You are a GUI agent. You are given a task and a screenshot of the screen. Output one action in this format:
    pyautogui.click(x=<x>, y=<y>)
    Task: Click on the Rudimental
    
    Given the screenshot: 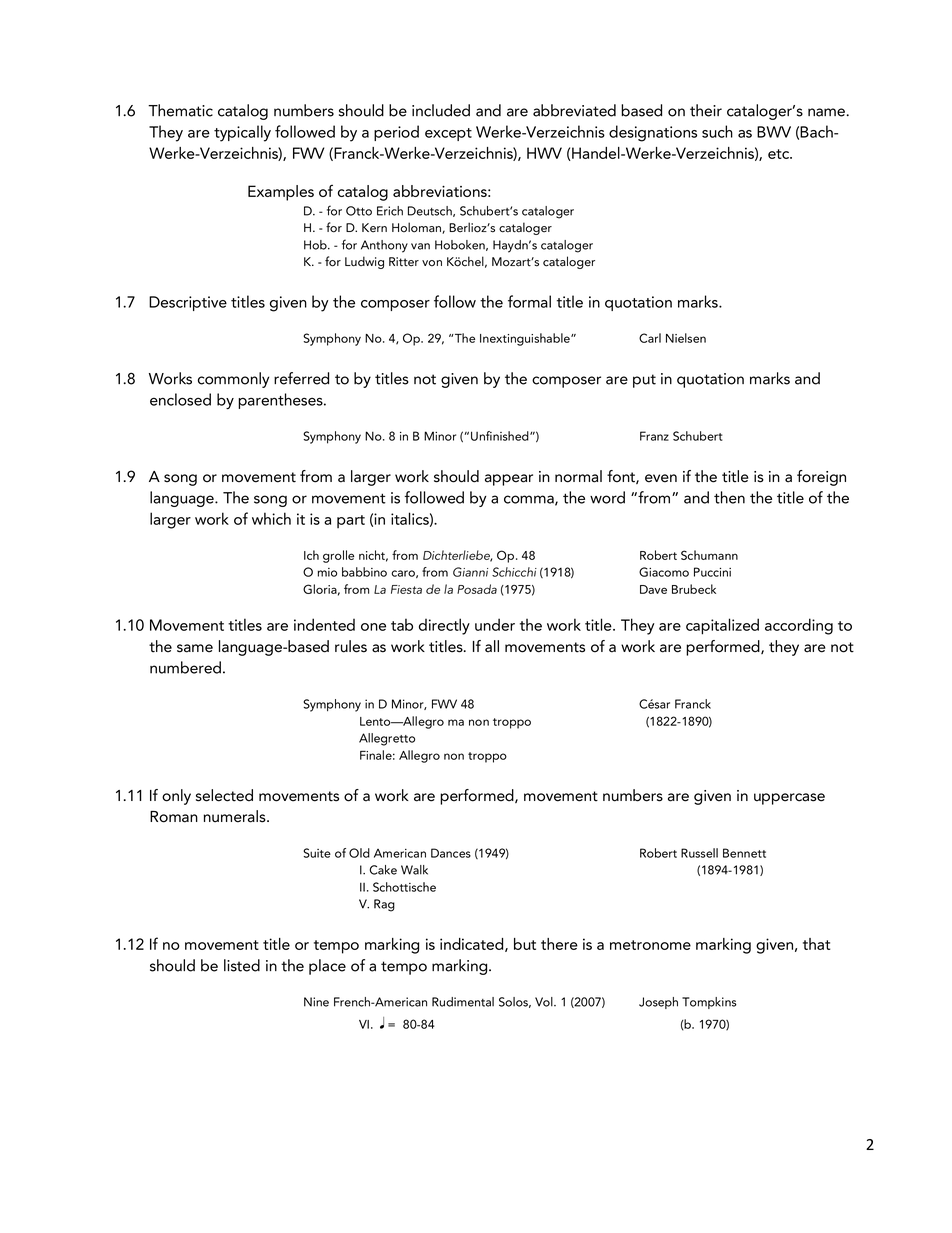 What is the action you would take?
    pyautogui.click(x=463, y=1002)
